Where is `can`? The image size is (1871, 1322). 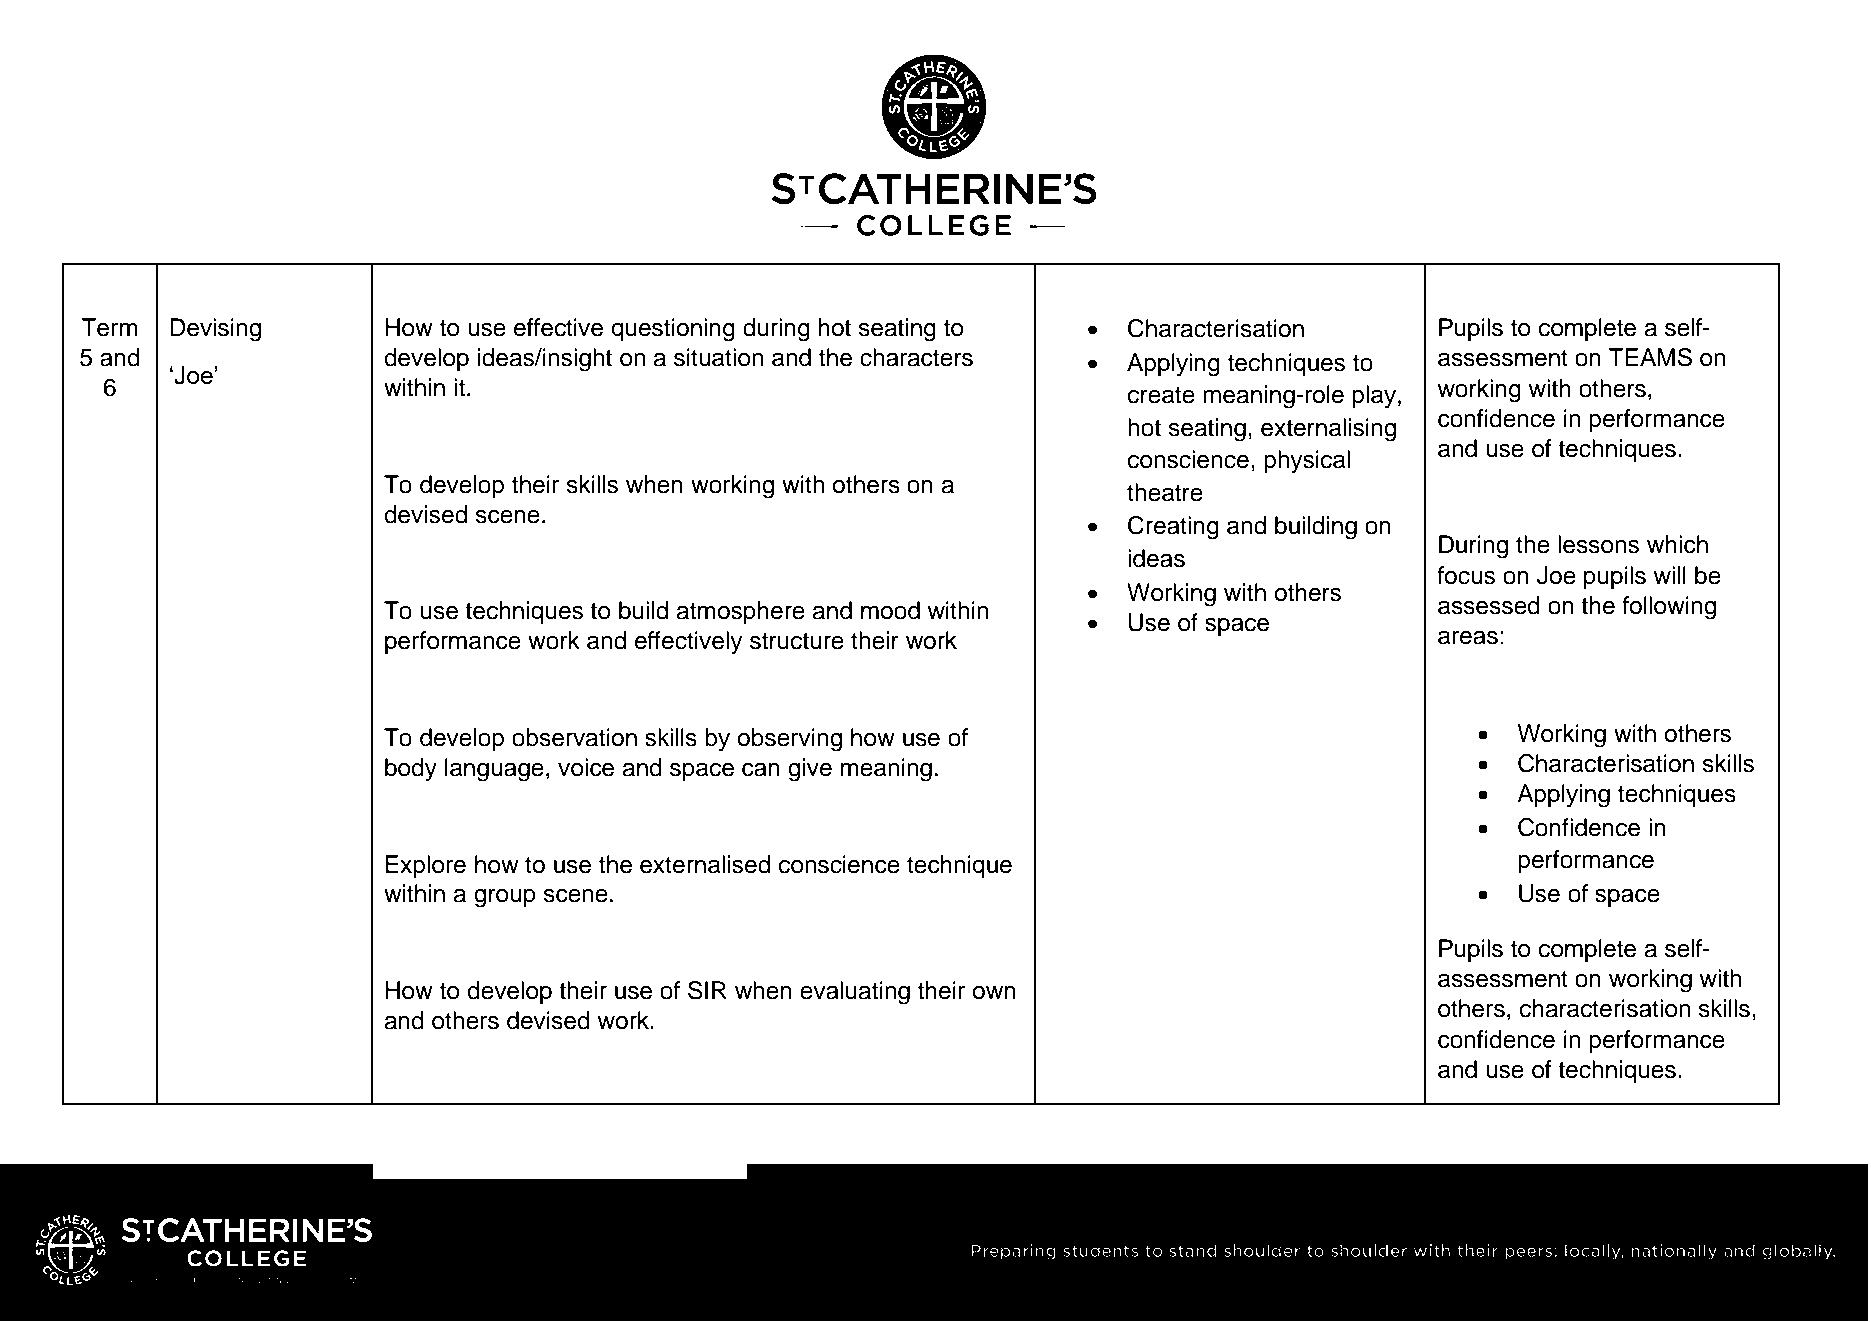 can is located at coordinates (761, 769).
